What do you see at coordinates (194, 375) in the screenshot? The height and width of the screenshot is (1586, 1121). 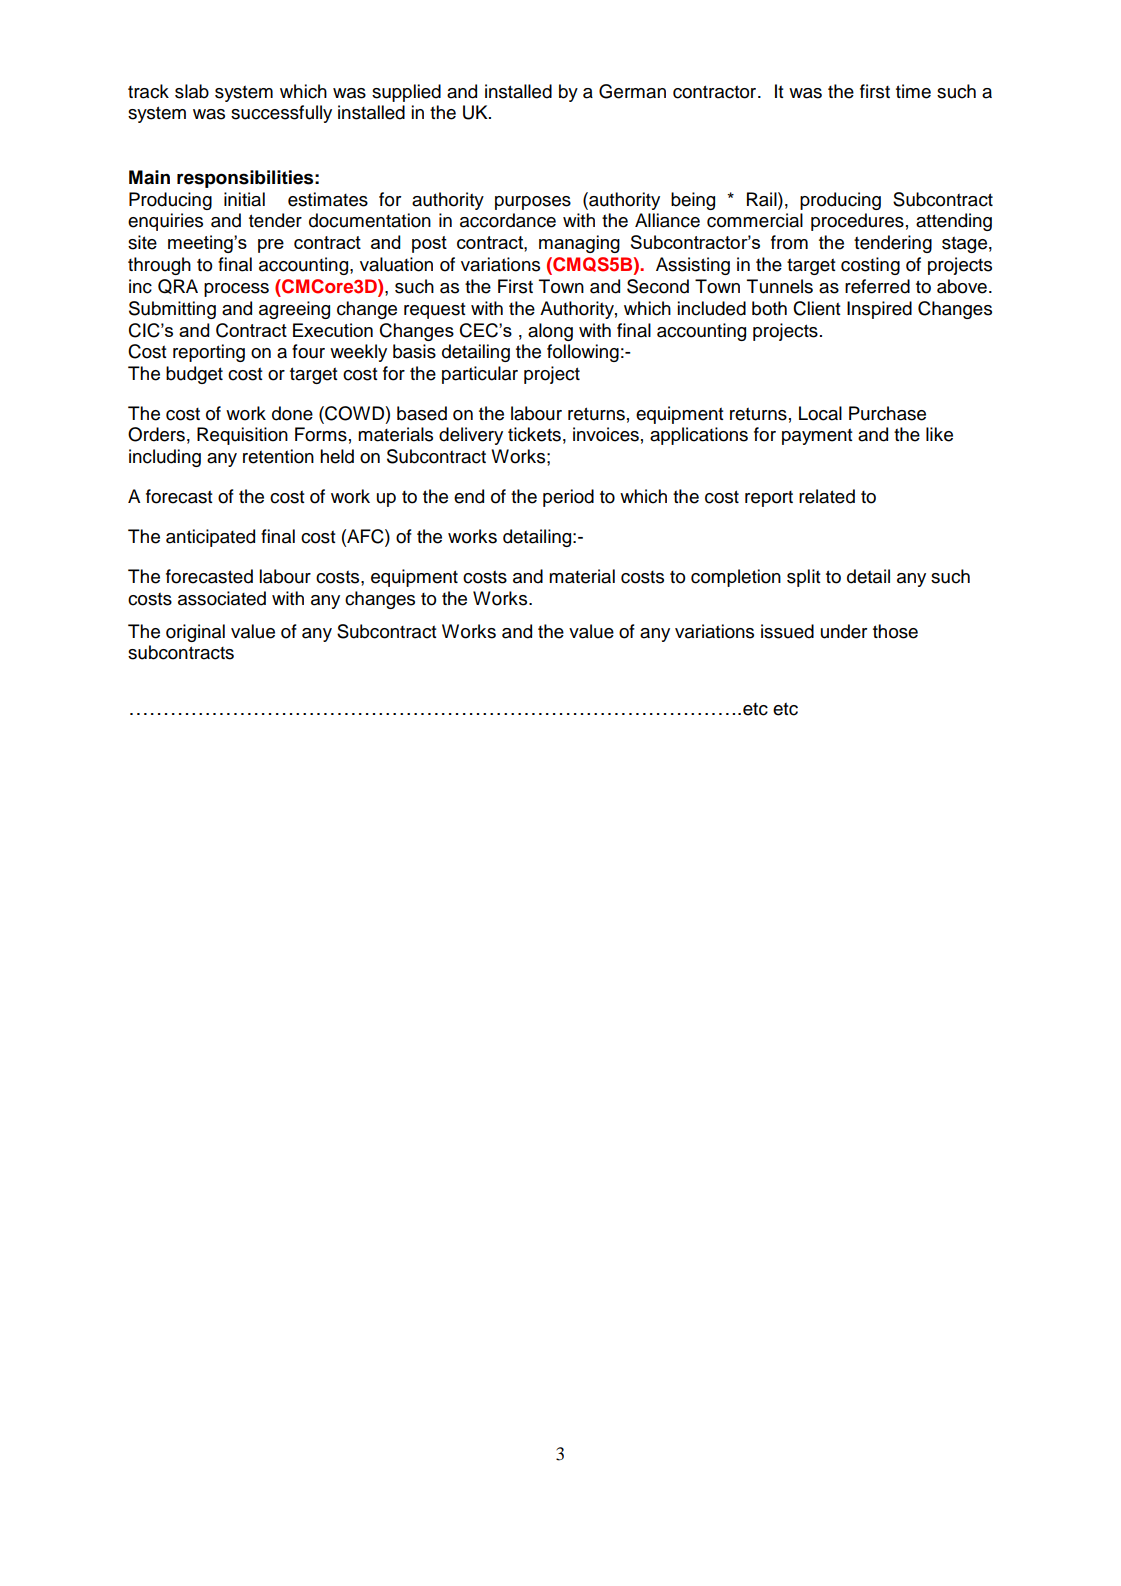 I see `budget` at bounding box center [194, 375].
